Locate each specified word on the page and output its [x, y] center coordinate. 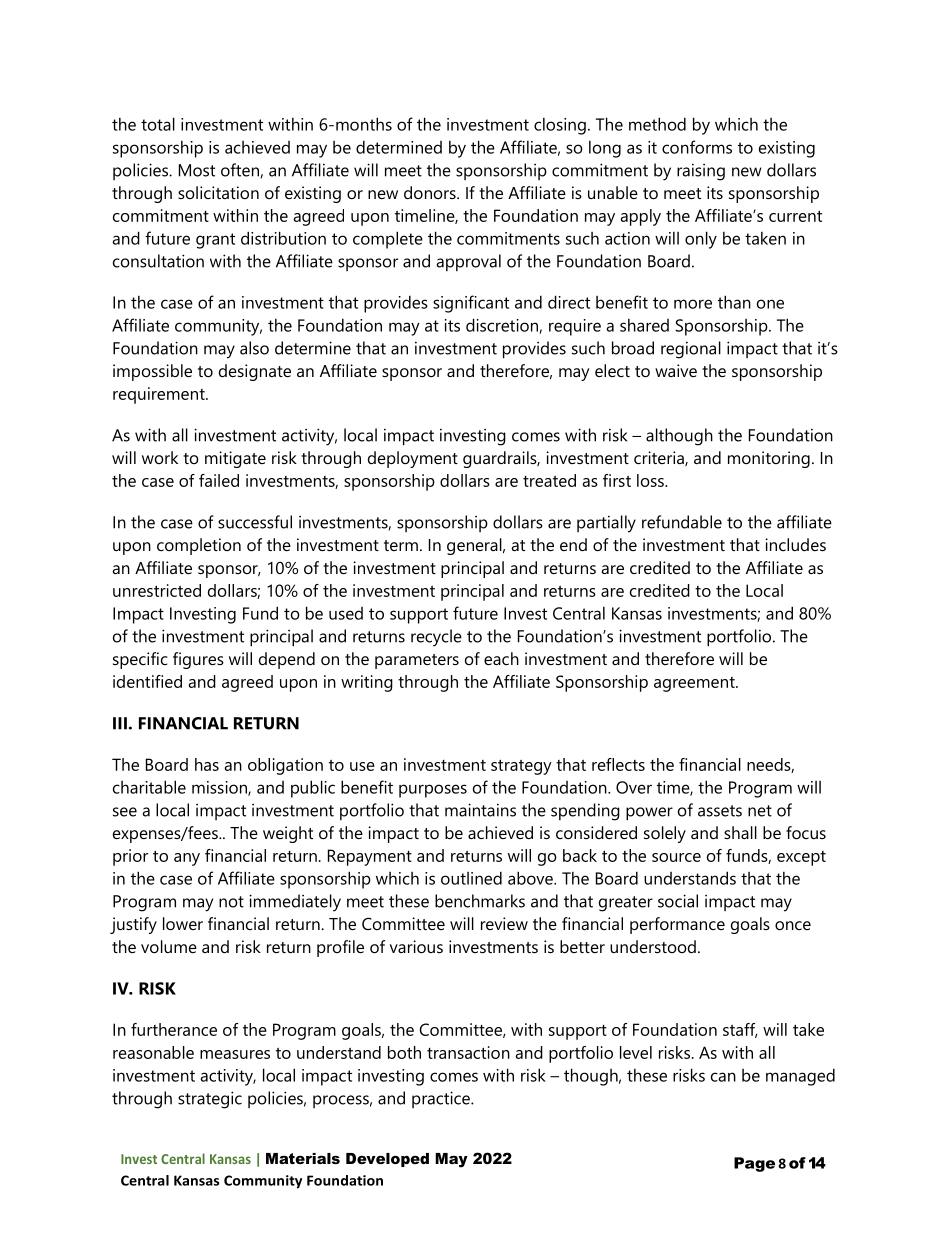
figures [198, 660]
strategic [210, 1100]
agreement [695, 684]
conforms [697, 147]
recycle [436, 638]
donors [431, 192]
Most [197, 170]
